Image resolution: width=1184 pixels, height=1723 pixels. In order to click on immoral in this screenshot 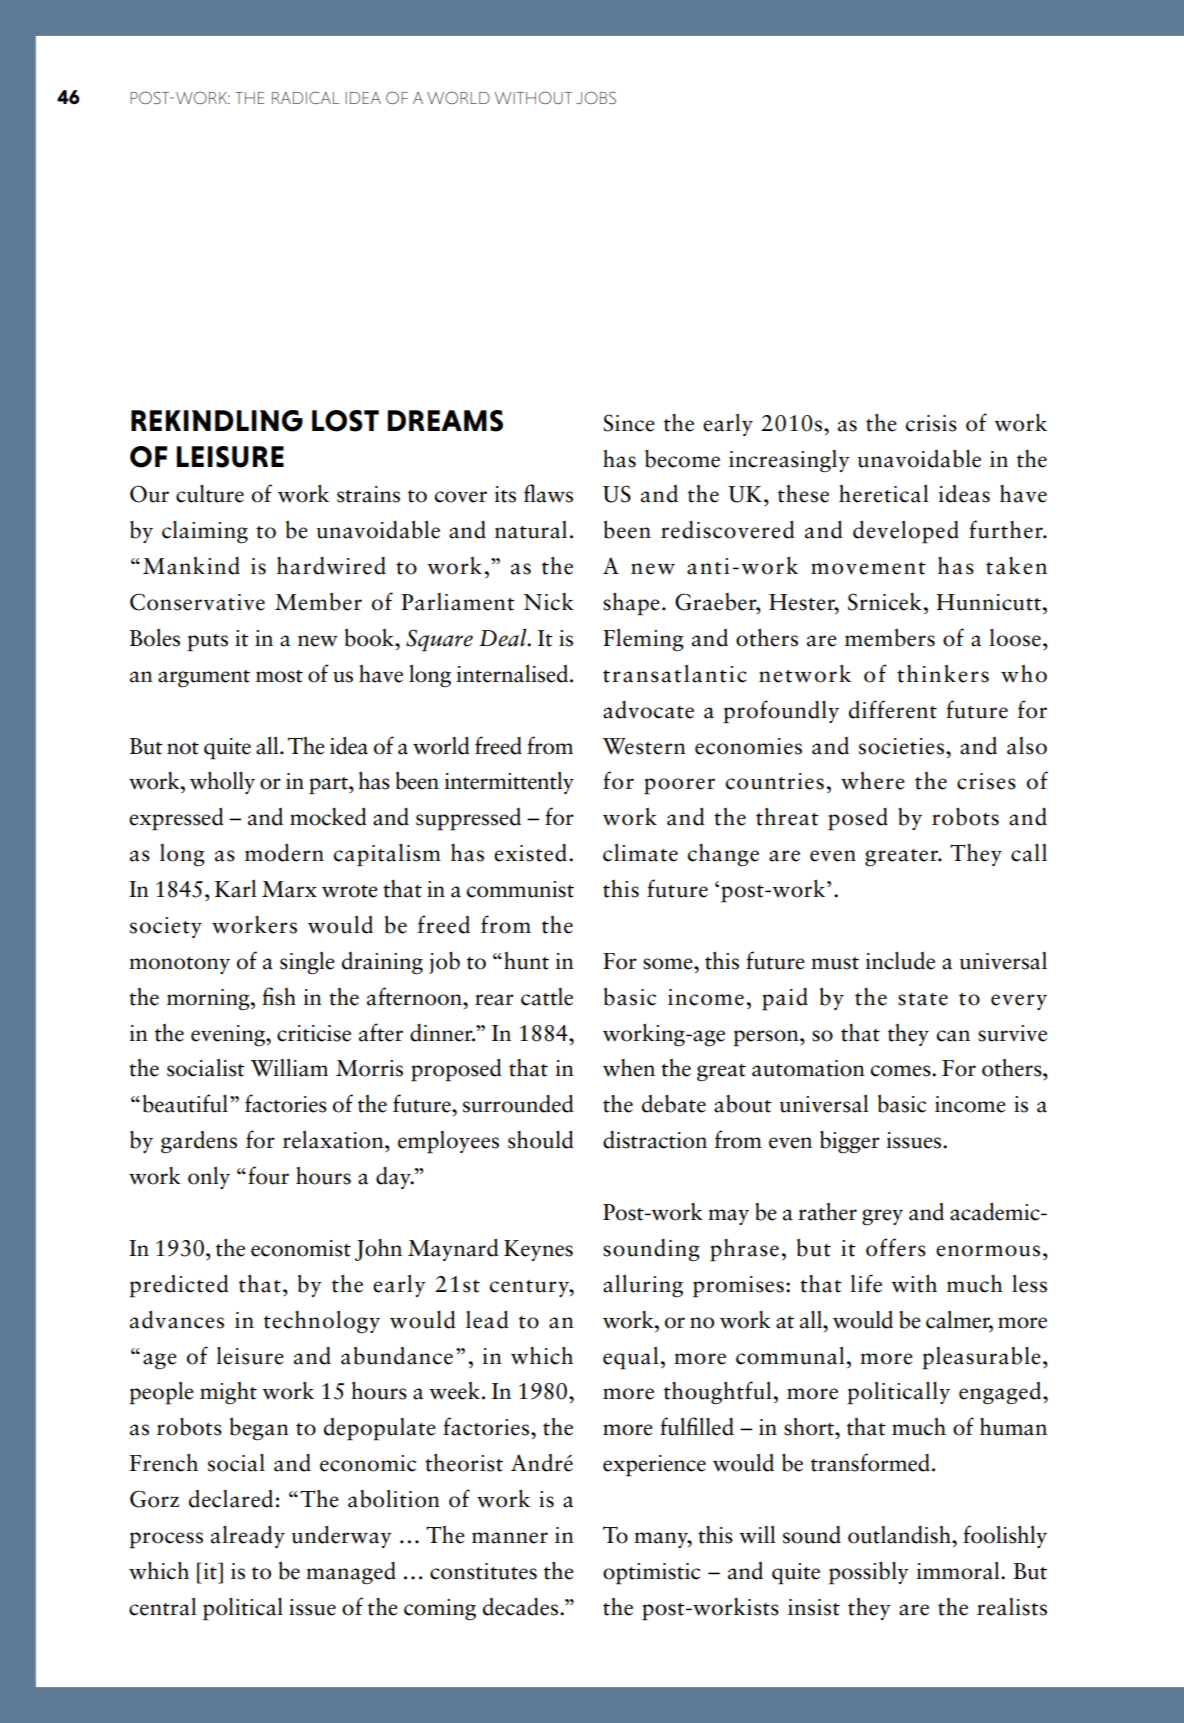, I will do `click(959, 1570)`.
